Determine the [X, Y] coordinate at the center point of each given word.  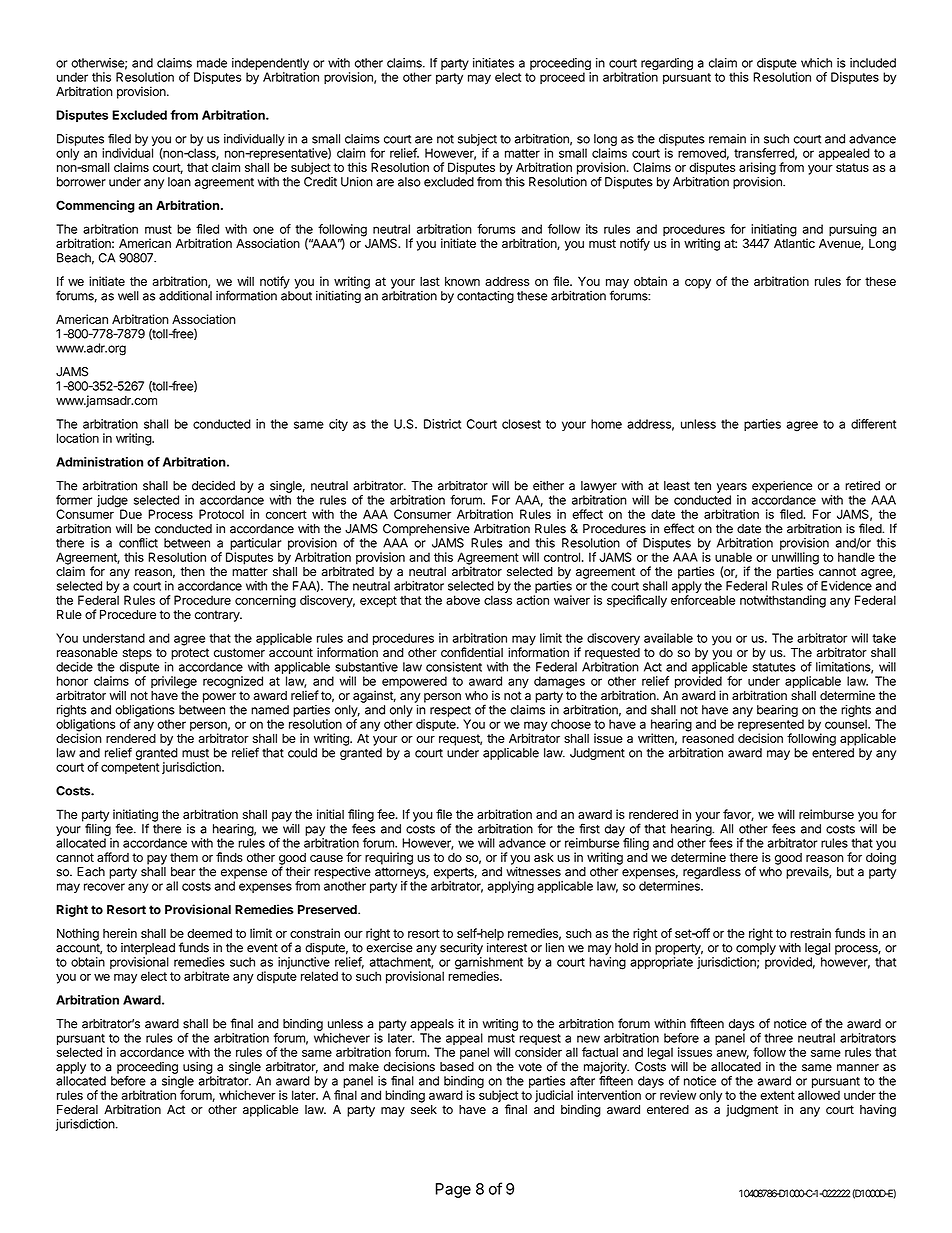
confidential [472, 652]
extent [777, 1095]
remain [727, 139]
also [409, 182]
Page [453, 1190]
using [198, 1068]
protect [190, 654]
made [212, 63]
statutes [774, 667]
